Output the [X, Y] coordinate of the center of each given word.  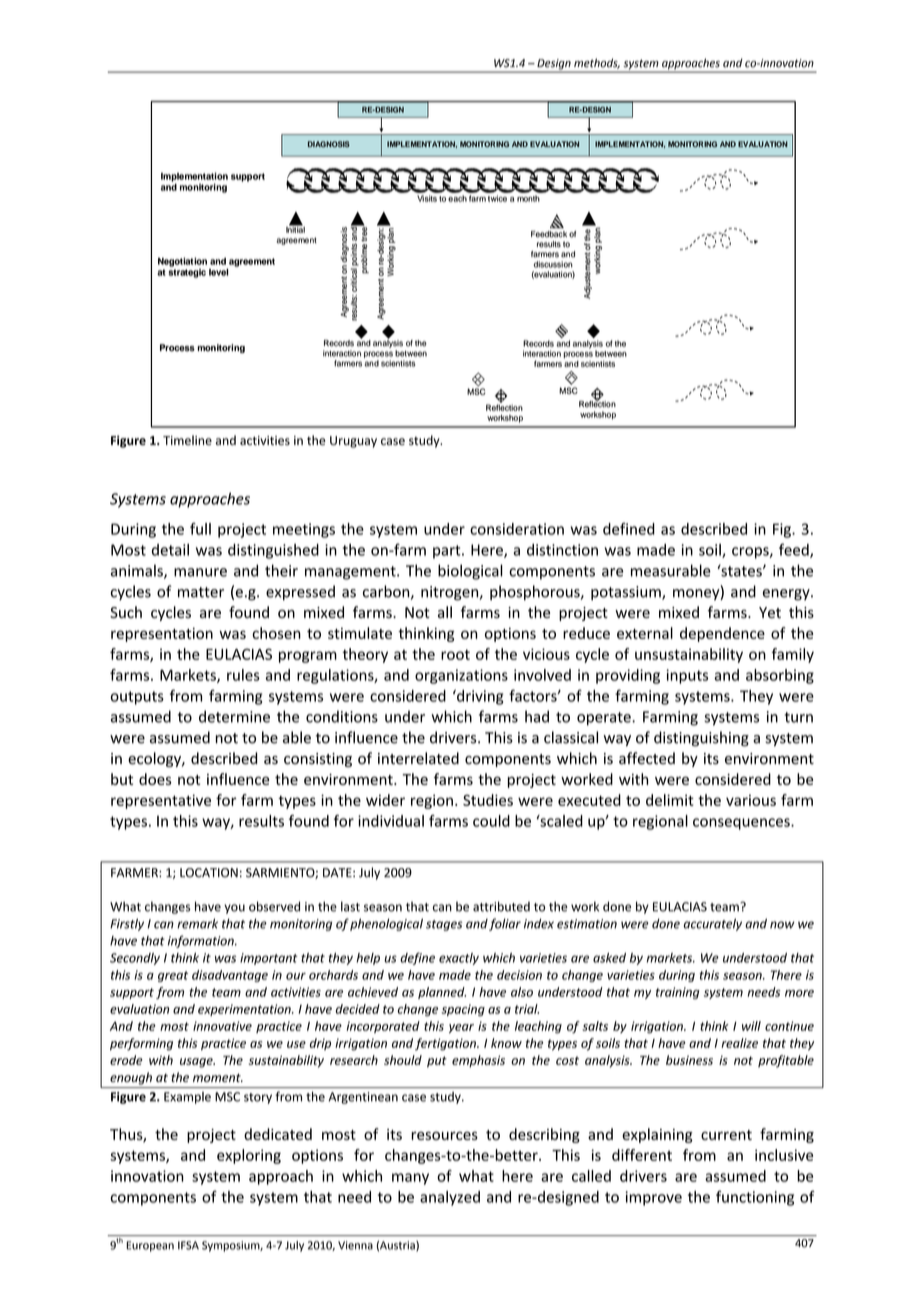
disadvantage [230, 976]
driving [479, 697]
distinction [562, 550]
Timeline [187, 440]
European [150, 1246]
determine [234, 716]
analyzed [450, 1198]
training [678, 993]
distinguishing [701, 739]
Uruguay [353, 442]
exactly [459, 959]
